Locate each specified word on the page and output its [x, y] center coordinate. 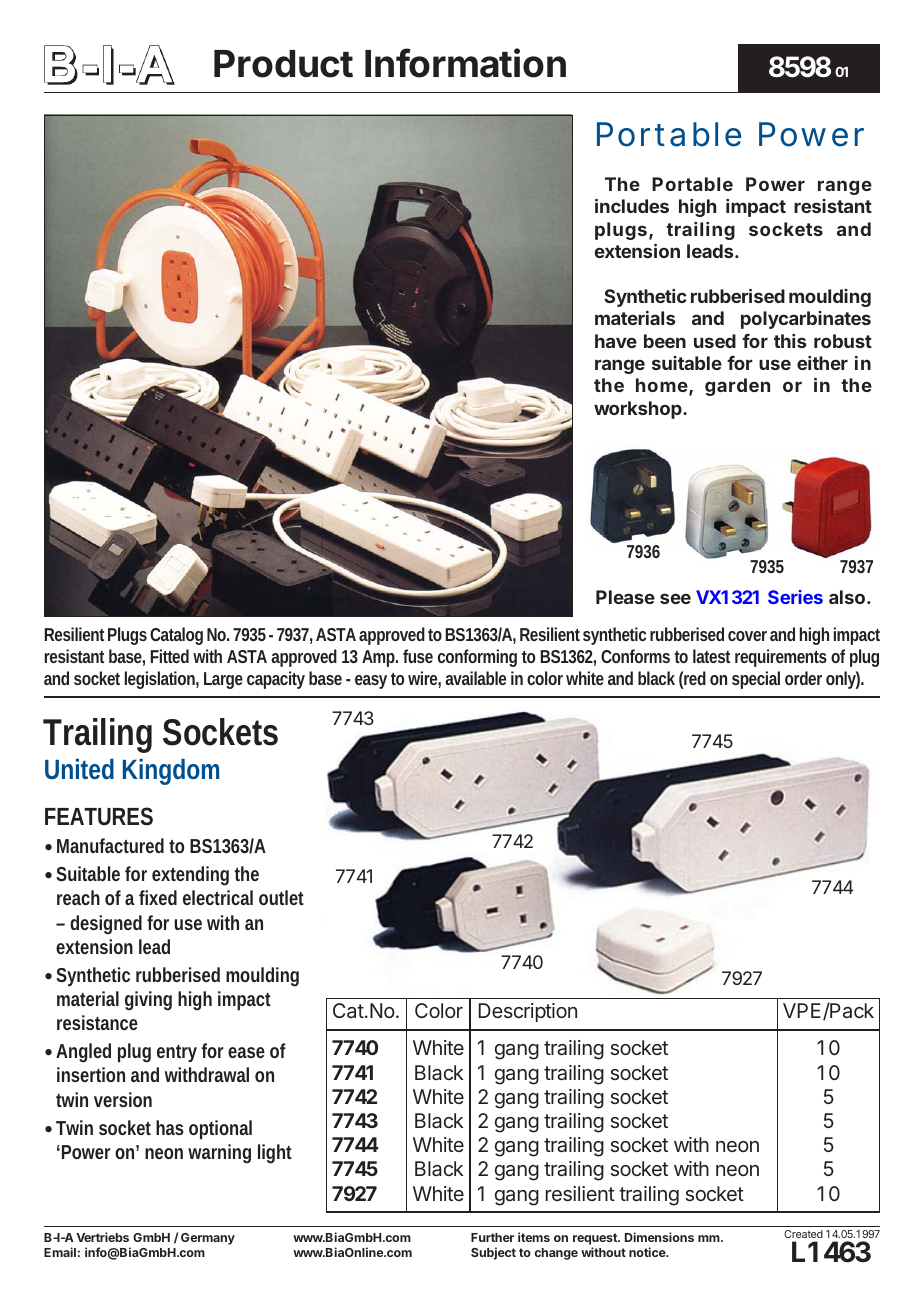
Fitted [169, 656]
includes [632, 206]
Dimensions [659, 1237]
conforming [477, 658]
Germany [208, 1239]
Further [492, 1237]
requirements [781, 658]
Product [283, 64]
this [790, 341]
